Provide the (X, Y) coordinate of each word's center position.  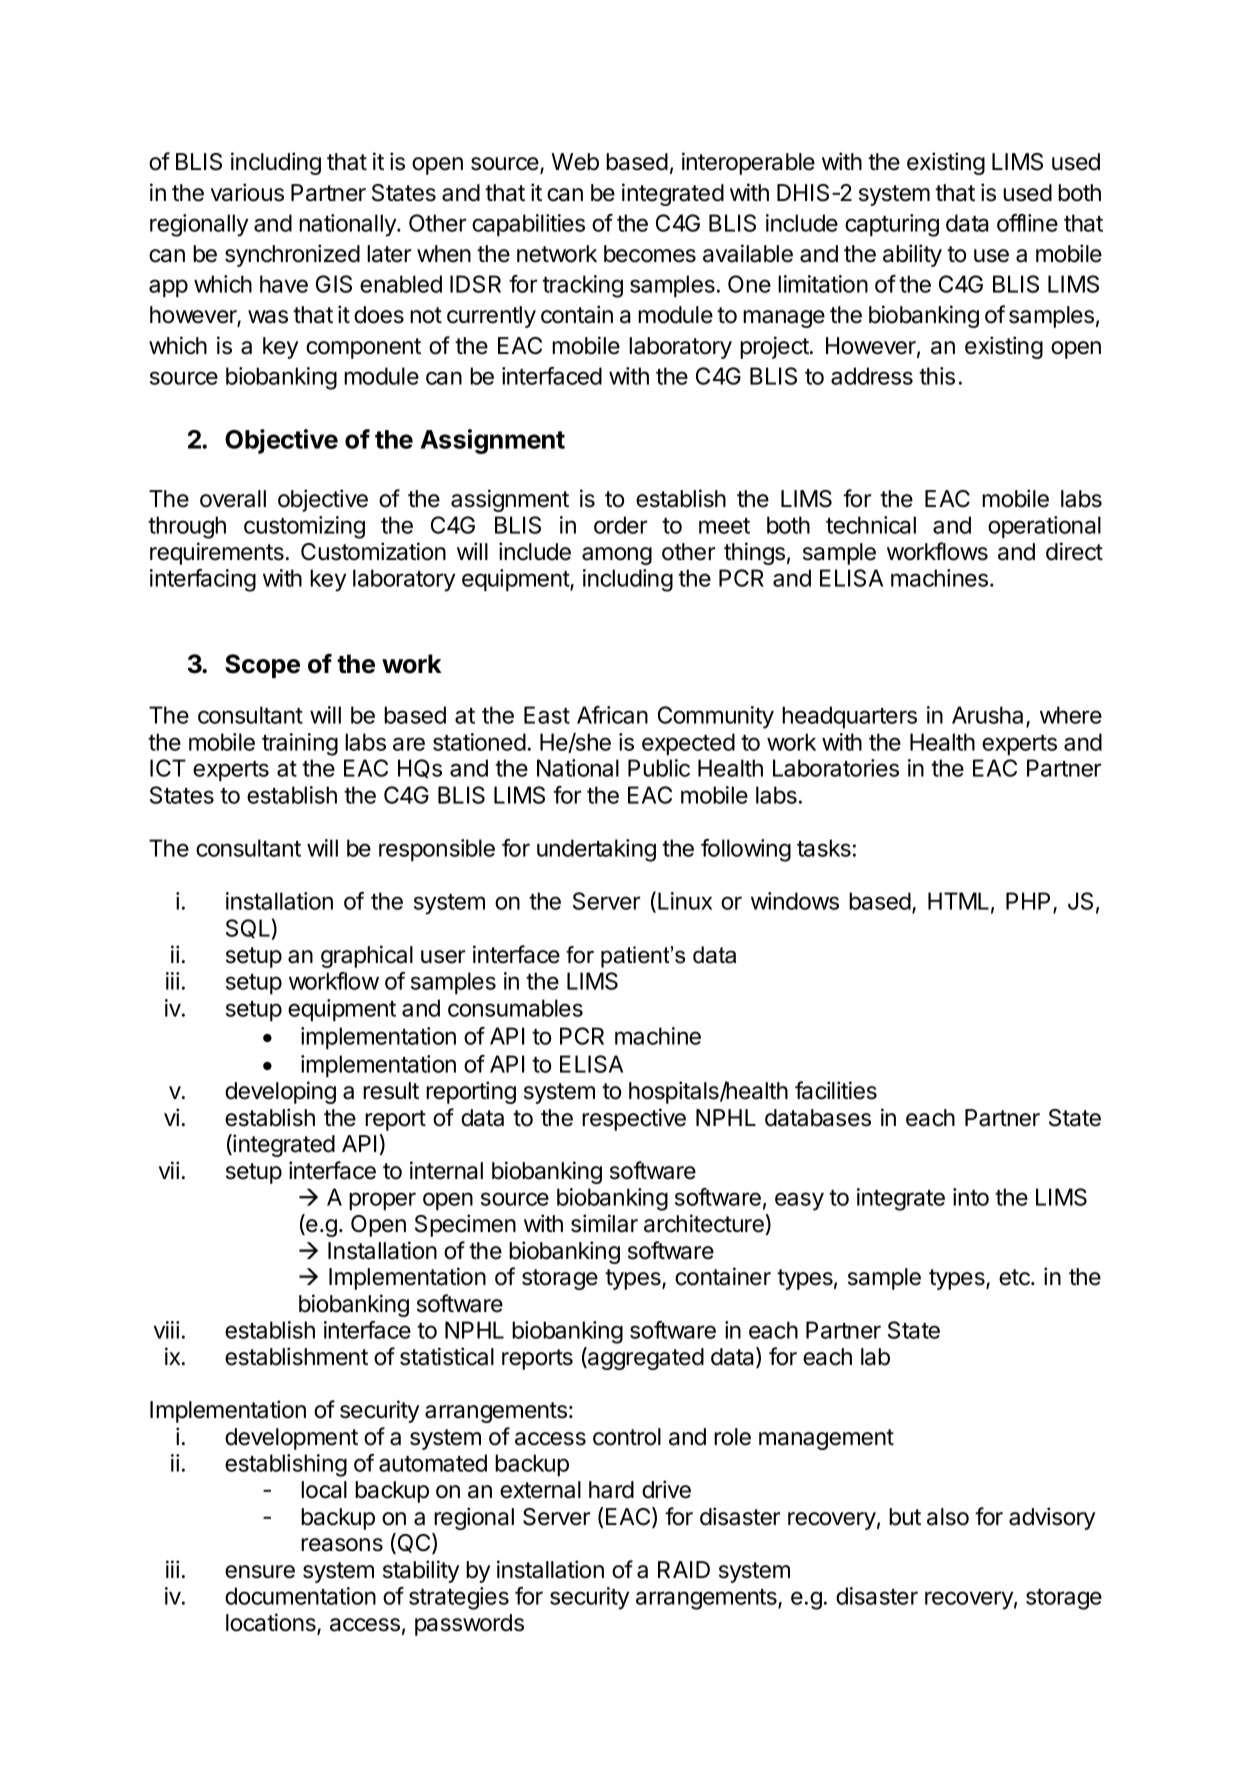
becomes (650, 254)
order (620, 525)
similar (604, 1223)
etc (1015, 1277)
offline (1027, 223)
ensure (260, 1572)
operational (1044, 527)
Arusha (989, 716)
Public (659, 768)
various (247, 192)
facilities (836, 1090)
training (300, 744)
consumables (515, 1008)
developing (280, 1092)
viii (166, 1330)
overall (233, 499)
